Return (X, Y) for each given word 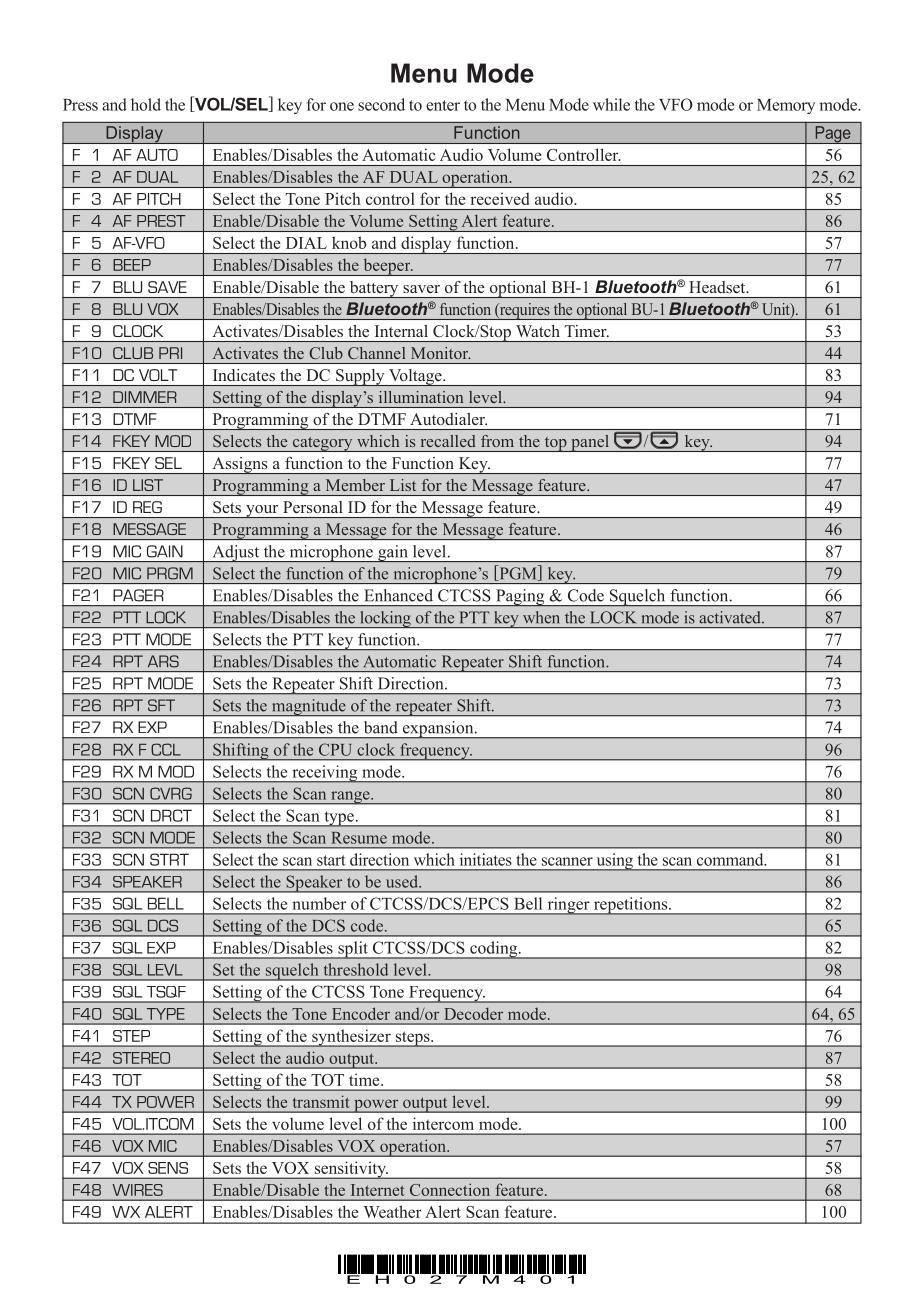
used (403, 881)
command (731, 859)
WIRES (137, 1190)
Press (80, 105)
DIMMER (145, 397)
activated (731, 617)
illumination (421, 397)
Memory (786, 106)
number (319, 903)
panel (590, 443)
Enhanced (398, 595)
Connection (450, 1190)
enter (443, 105)
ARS (163, 661)
